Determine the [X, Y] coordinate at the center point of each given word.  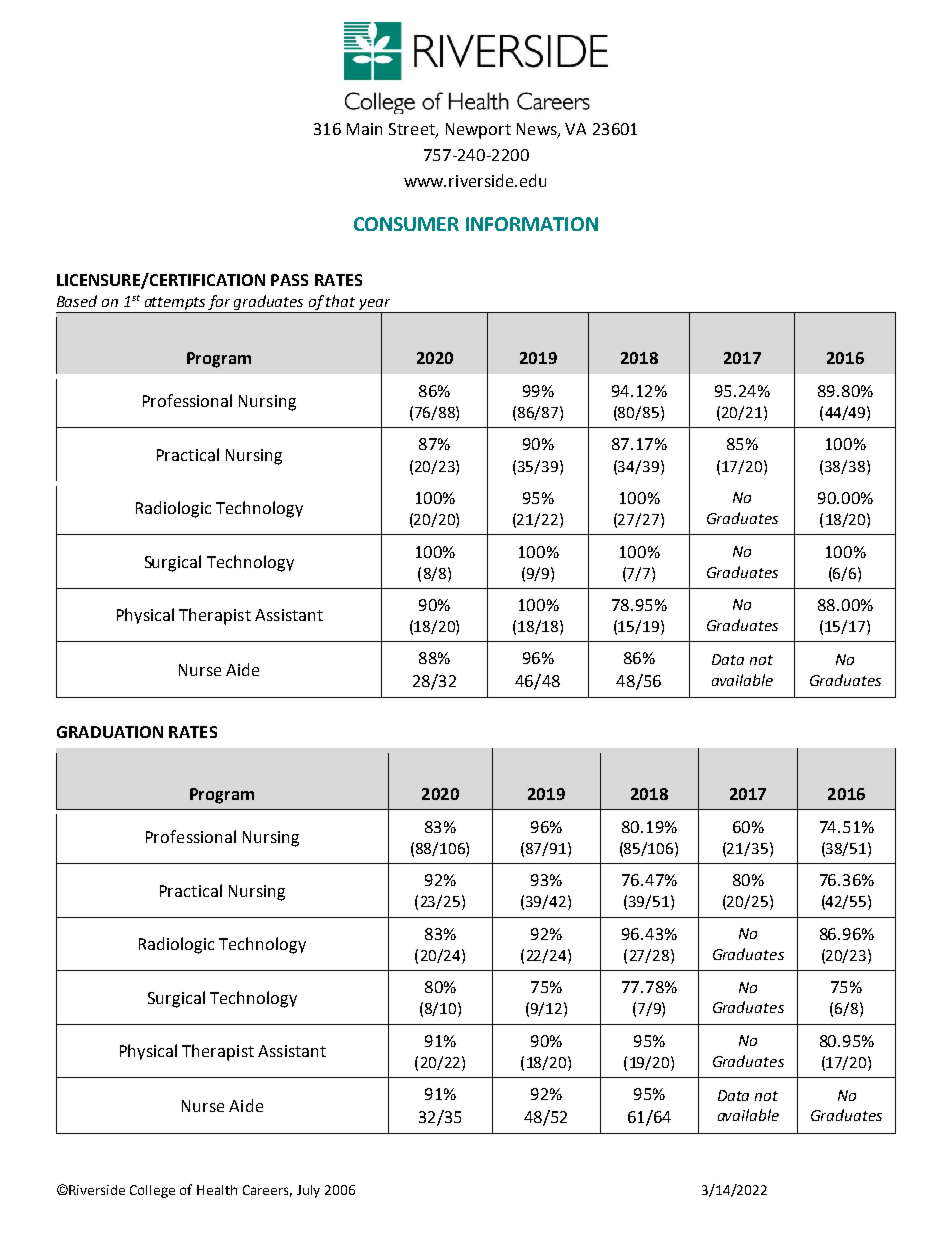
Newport [478, 131]
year [375, 306]
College [152, 1191]
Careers [267, 1191]
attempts [175, 305]
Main [364, 129]
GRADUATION [110, 732]
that [340, 301]
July [308, 1191]
